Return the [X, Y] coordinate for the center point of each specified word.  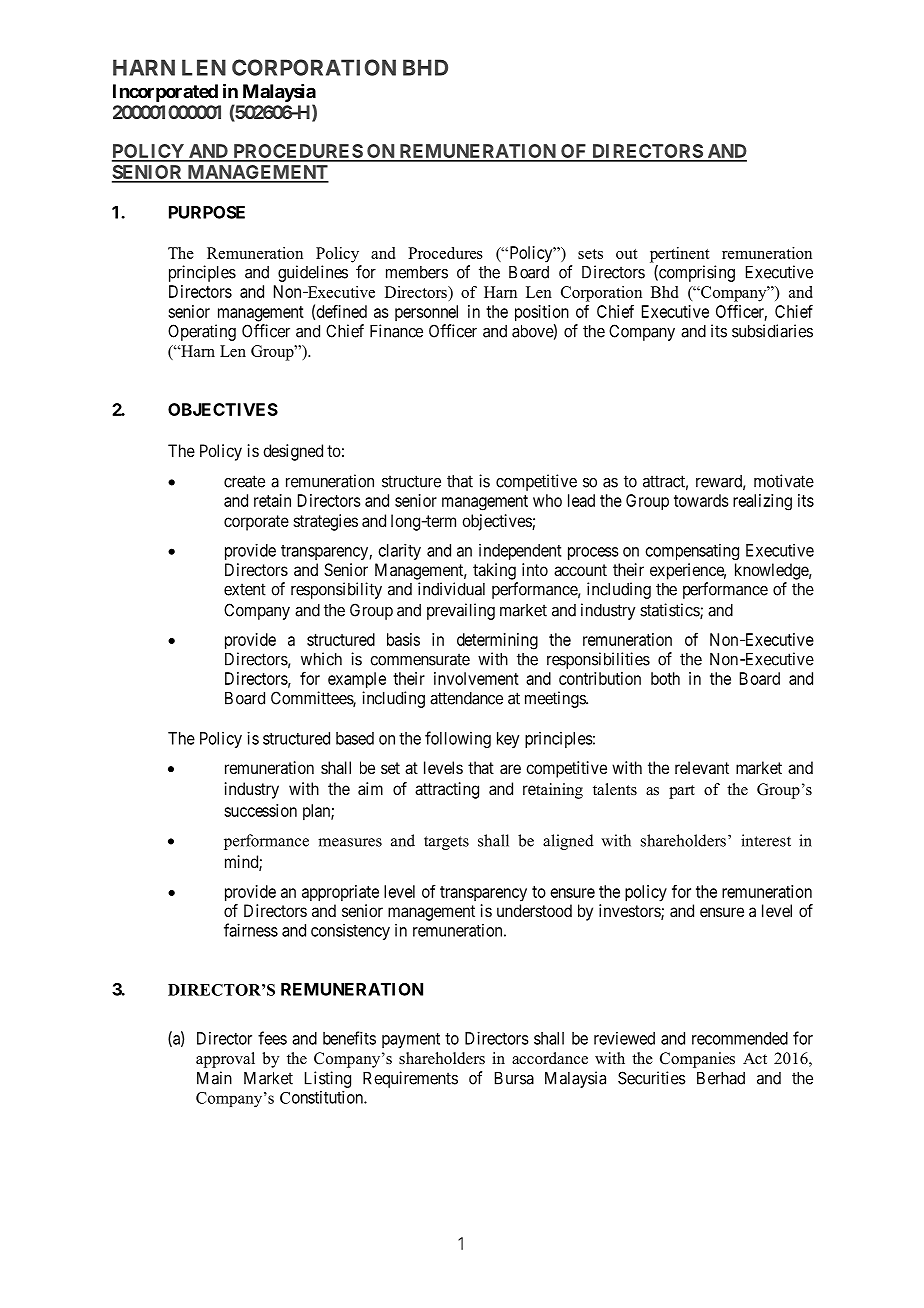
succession [260, 810]
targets [446, 843]
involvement [476, 678]
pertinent [680, 255]
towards [701, 500]
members [417, 272]
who [547, 500]
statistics [670, 611]
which [321, 659]
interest [766, 840]
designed [293, 452]
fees [272, 1038]
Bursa [514, 1078]
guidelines [313, 273]
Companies [697, 1060]
